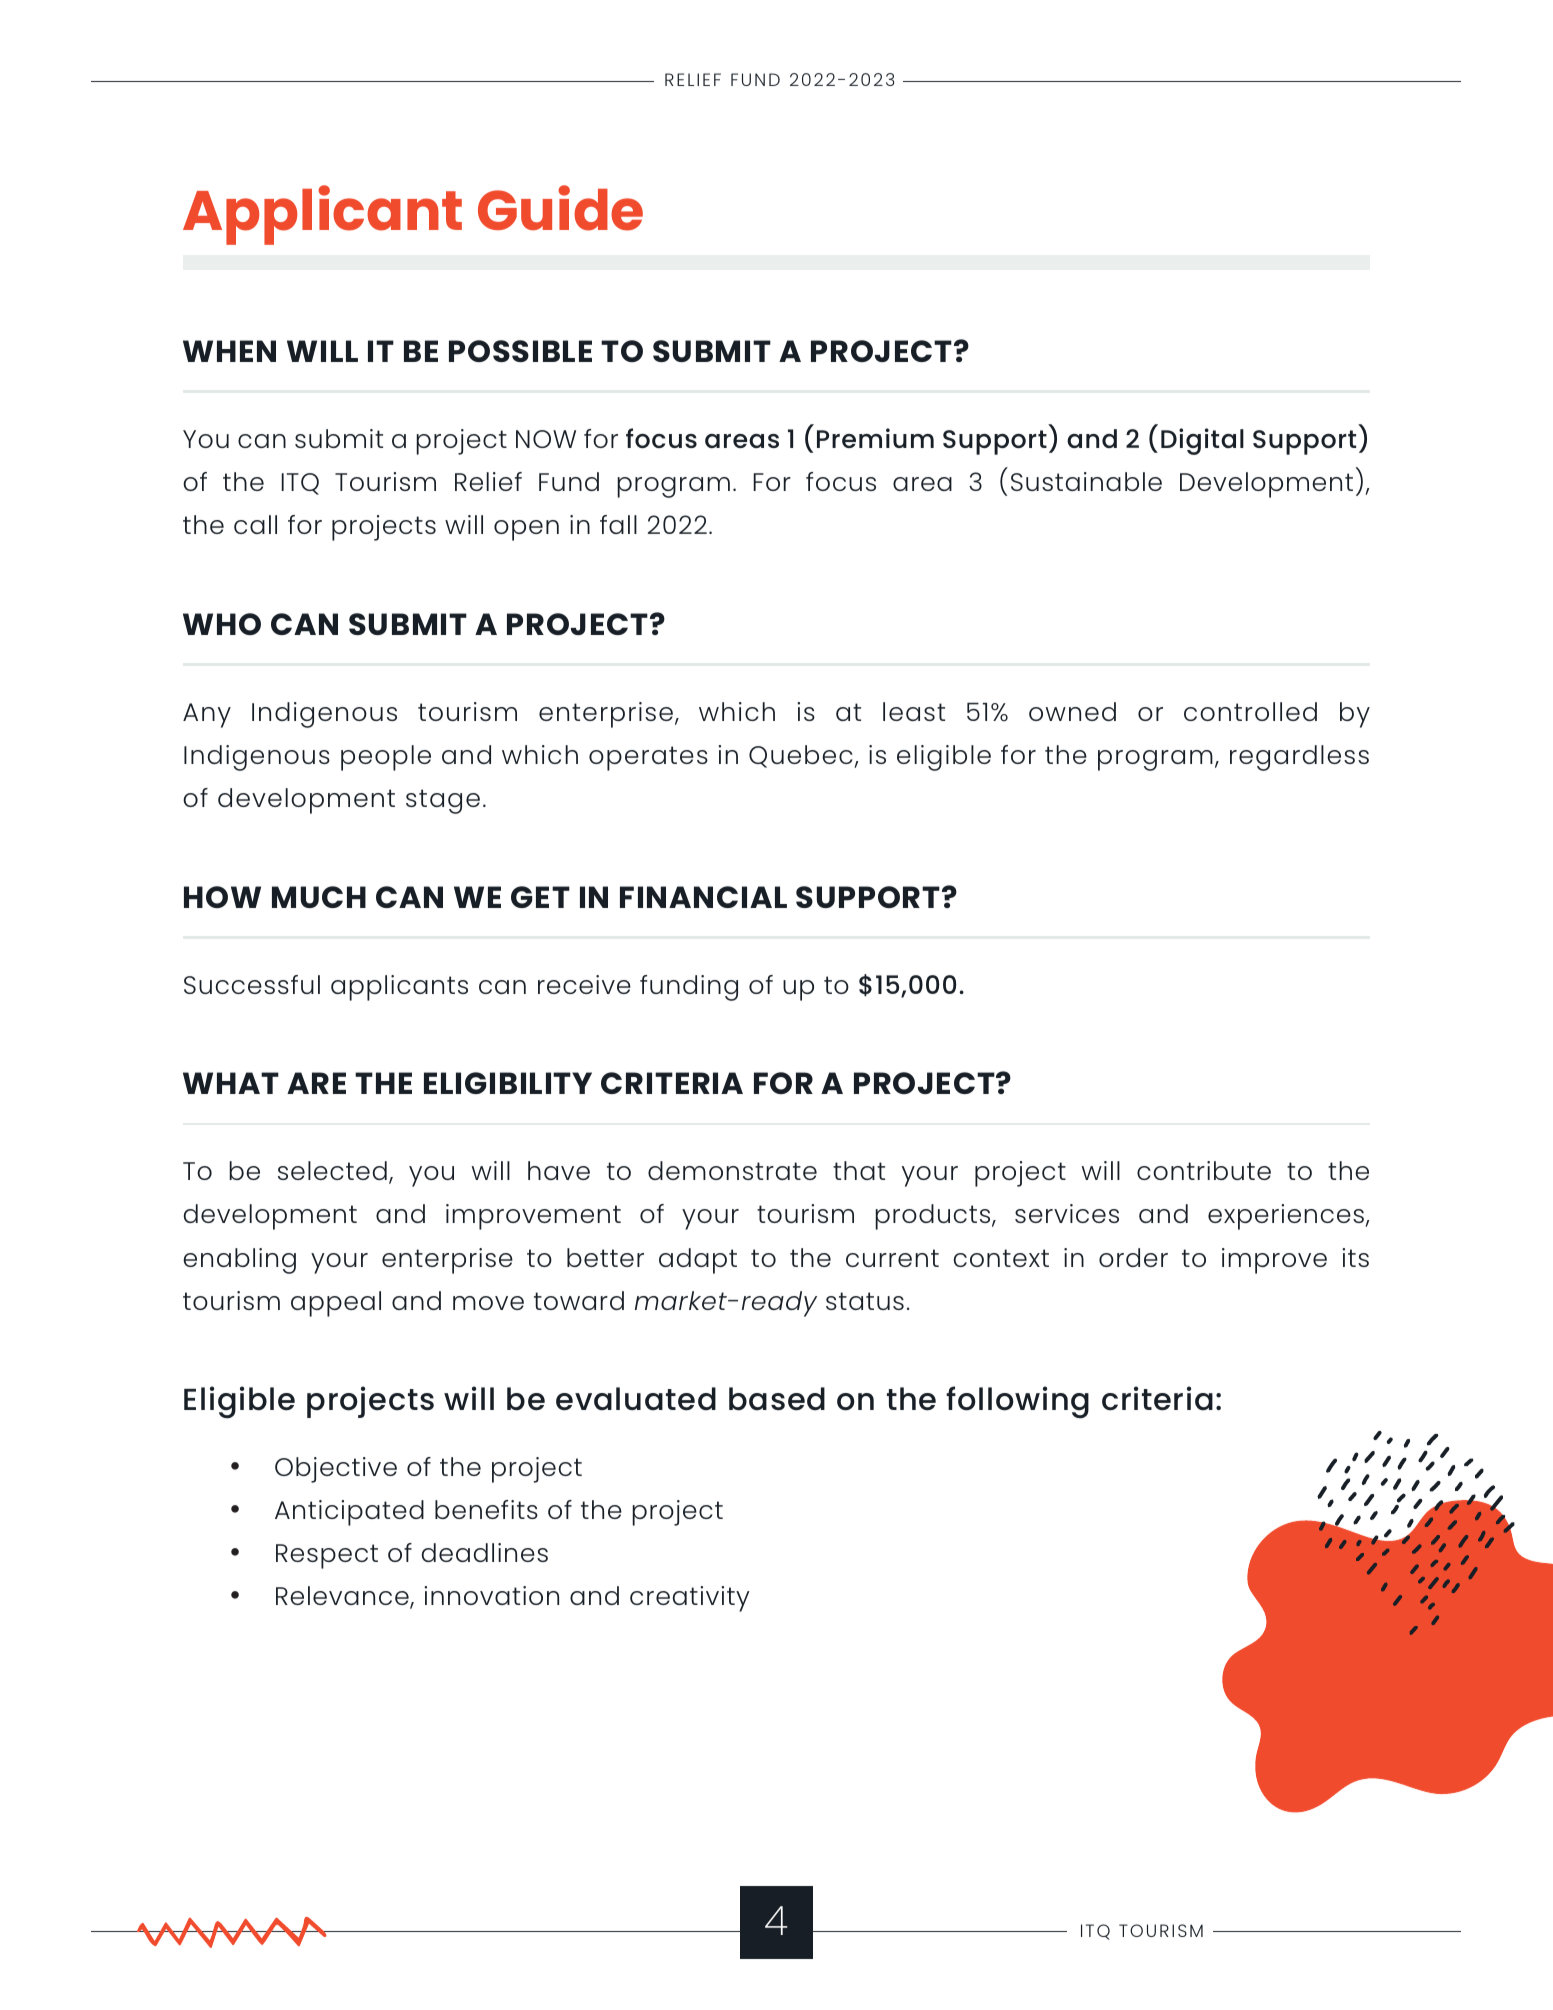  I want to click on following, so click(1017, 1402).
